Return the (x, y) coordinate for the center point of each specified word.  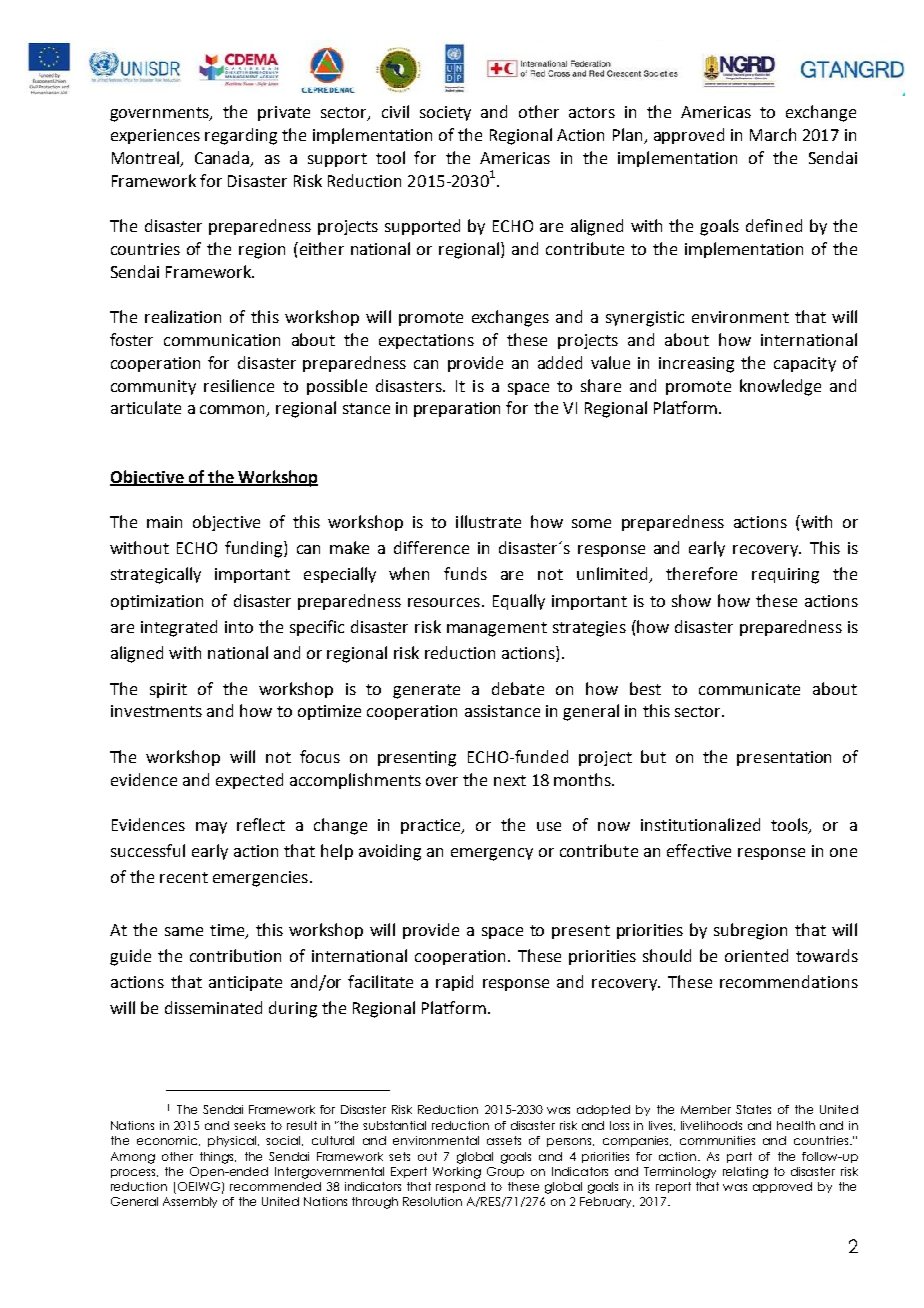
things (218, 1158)
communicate (749, 689)
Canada (223, 159)
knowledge (780, 387)
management (497, 629)
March (773, 134)
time (228, 931)
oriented (756, 955)
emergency (492, 854)
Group (505, 1172)
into (239, 627)
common (234, 411)
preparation (457, 409)
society (445, 113)
